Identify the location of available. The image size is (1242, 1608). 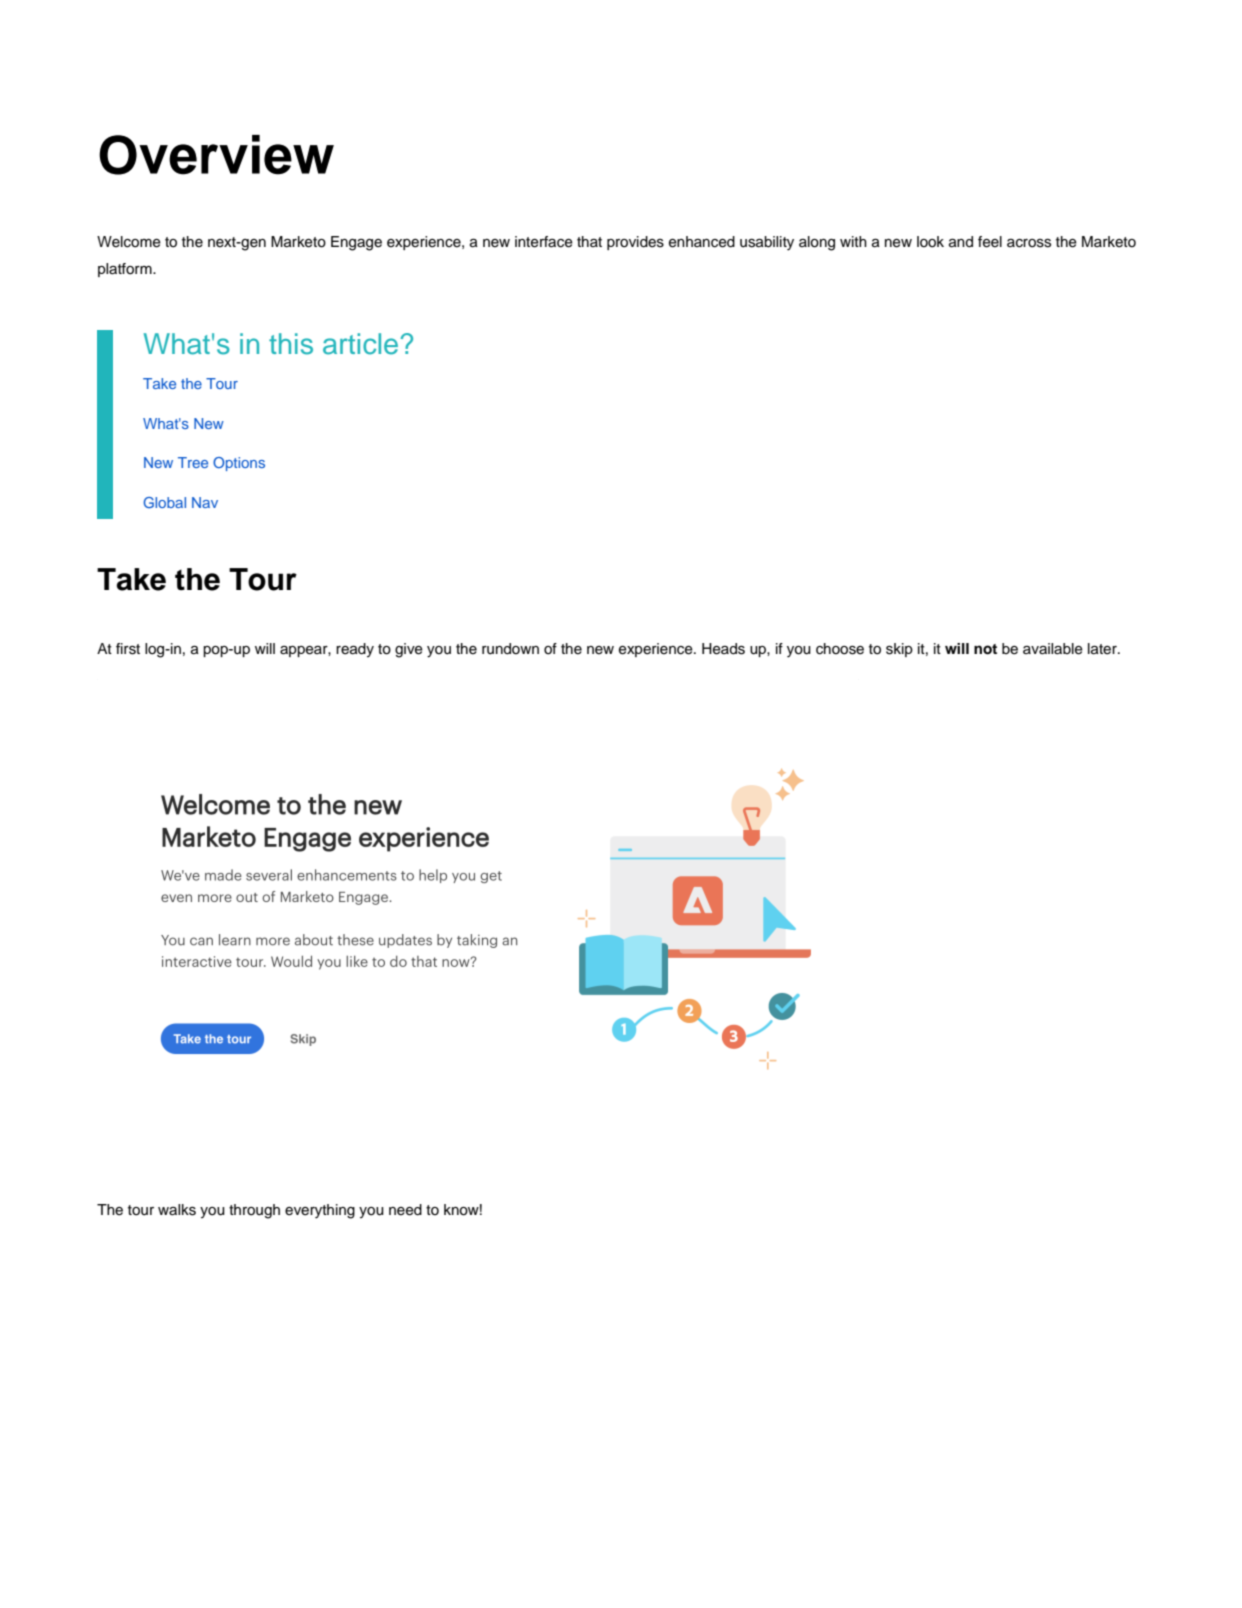
(1053, 649).
